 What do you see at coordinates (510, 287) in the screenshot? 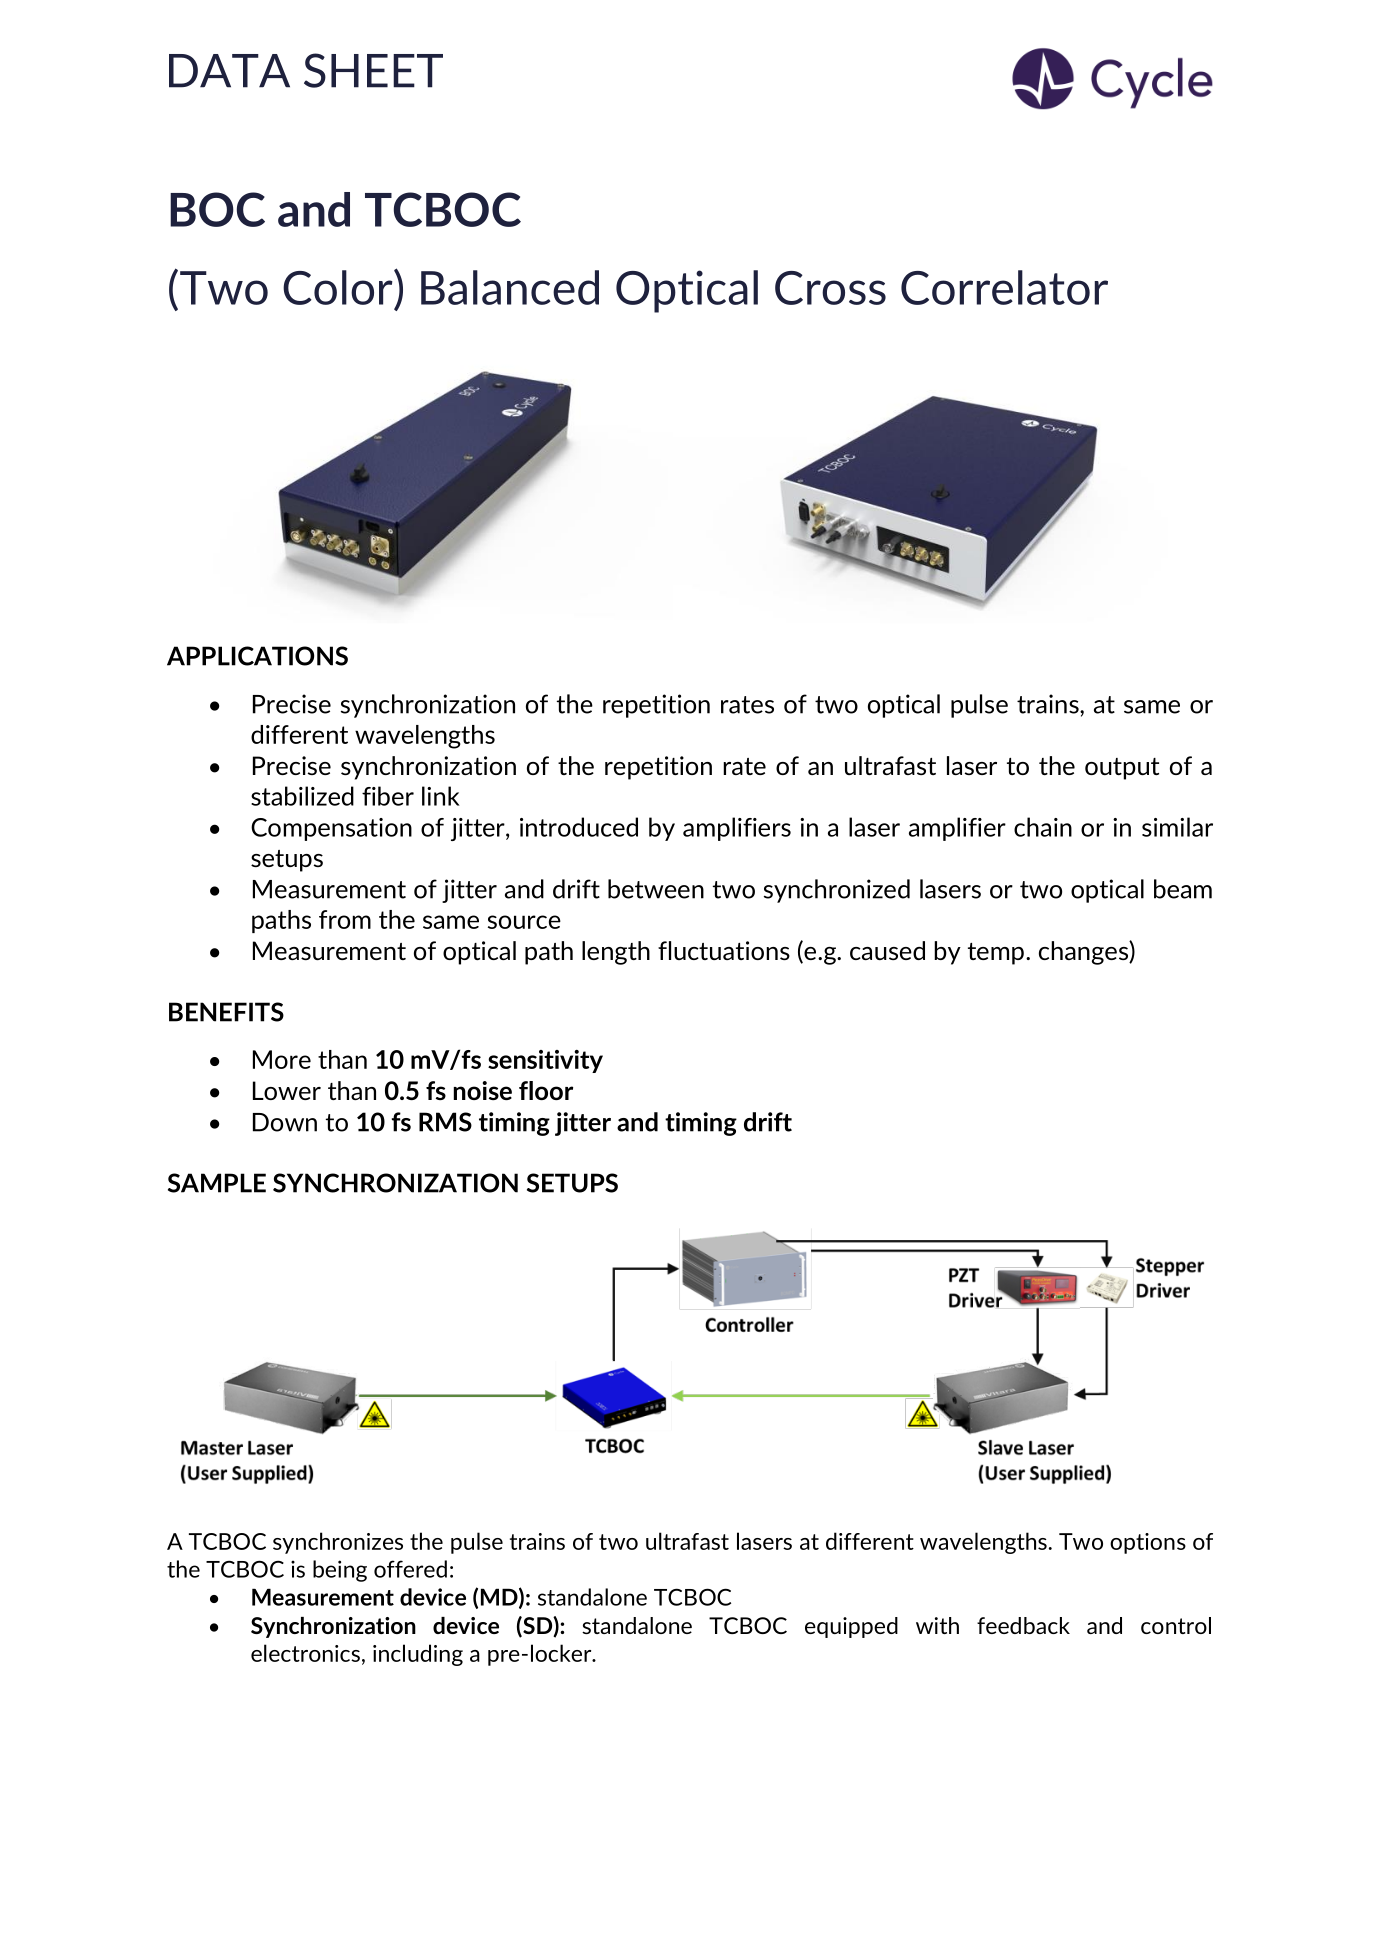
I see `Balanced` at bounding box center [510, 287].
